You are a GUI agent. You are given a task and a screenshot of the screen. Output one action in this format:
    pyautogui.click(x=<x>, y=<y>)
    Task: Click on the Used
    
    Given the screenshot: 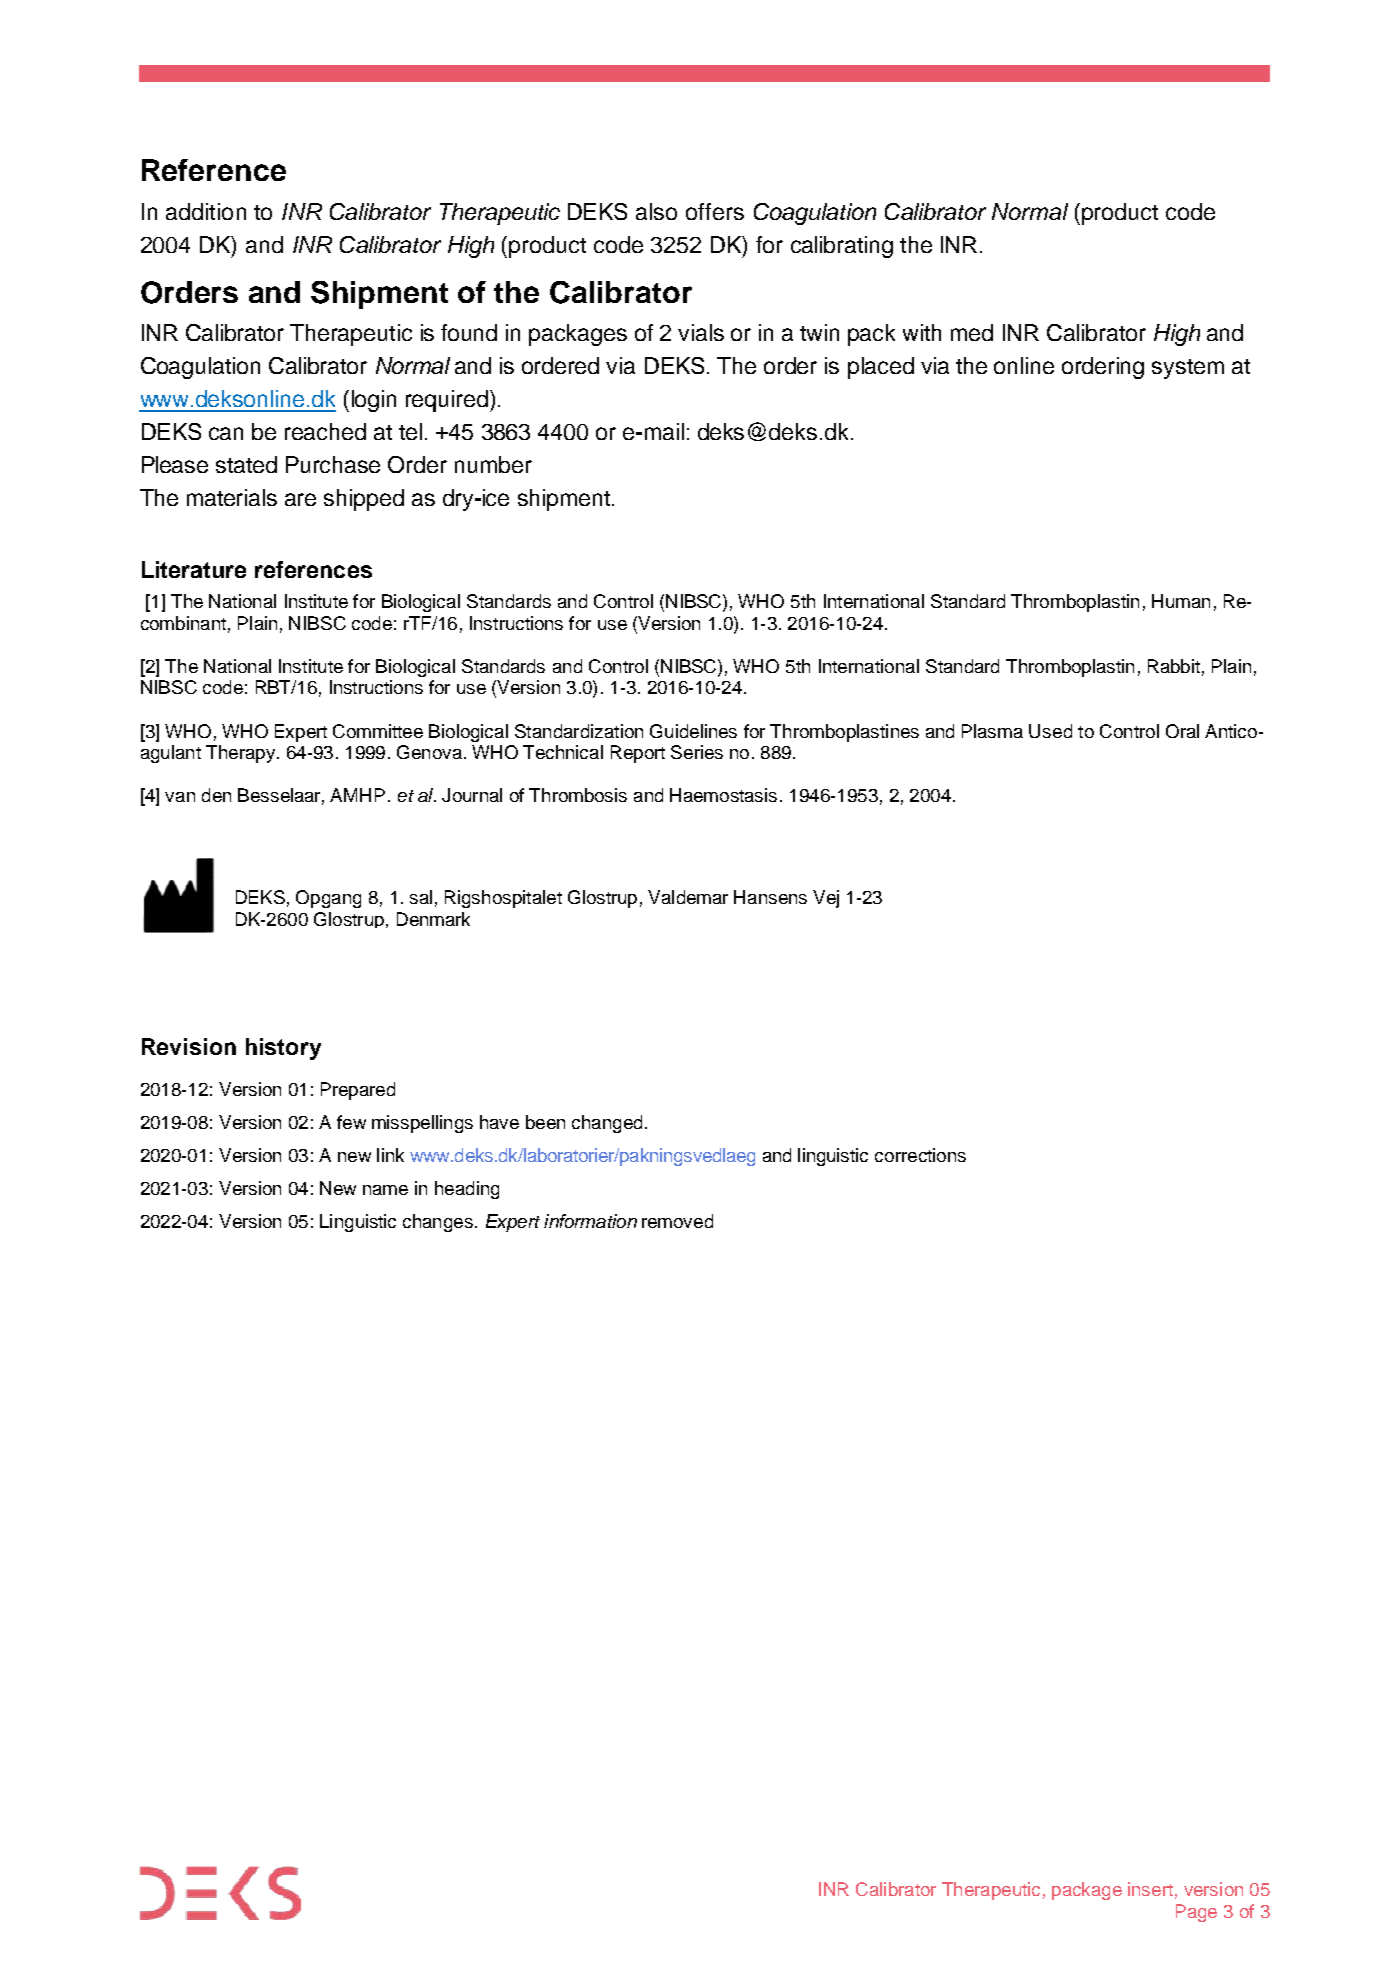 What is the action you would take?
    pyautogui.click(x=1050, y=731)
